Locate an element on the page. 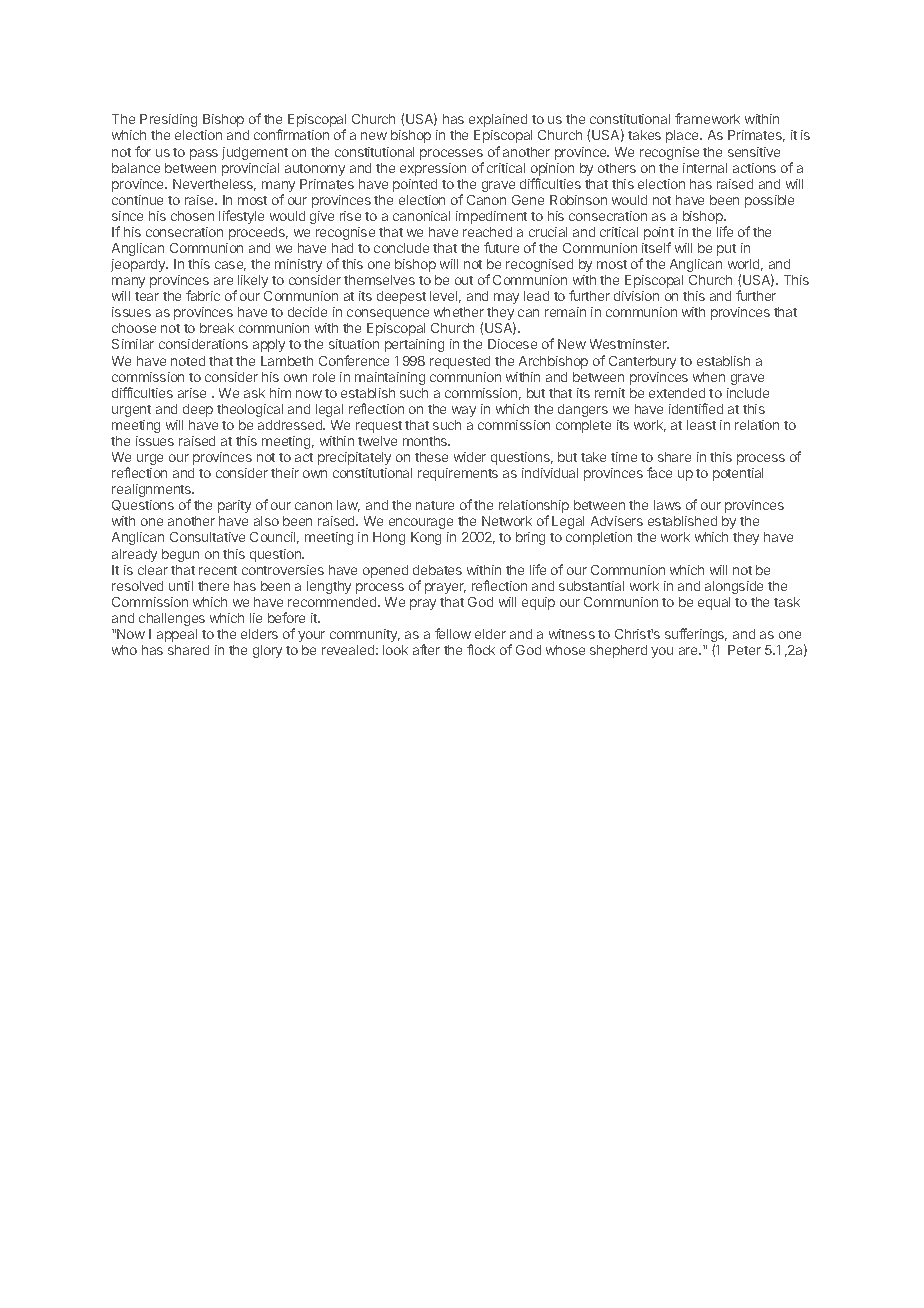 The height and width of the page is (1308, 924). appeal is located at coordinates (177, 635).
